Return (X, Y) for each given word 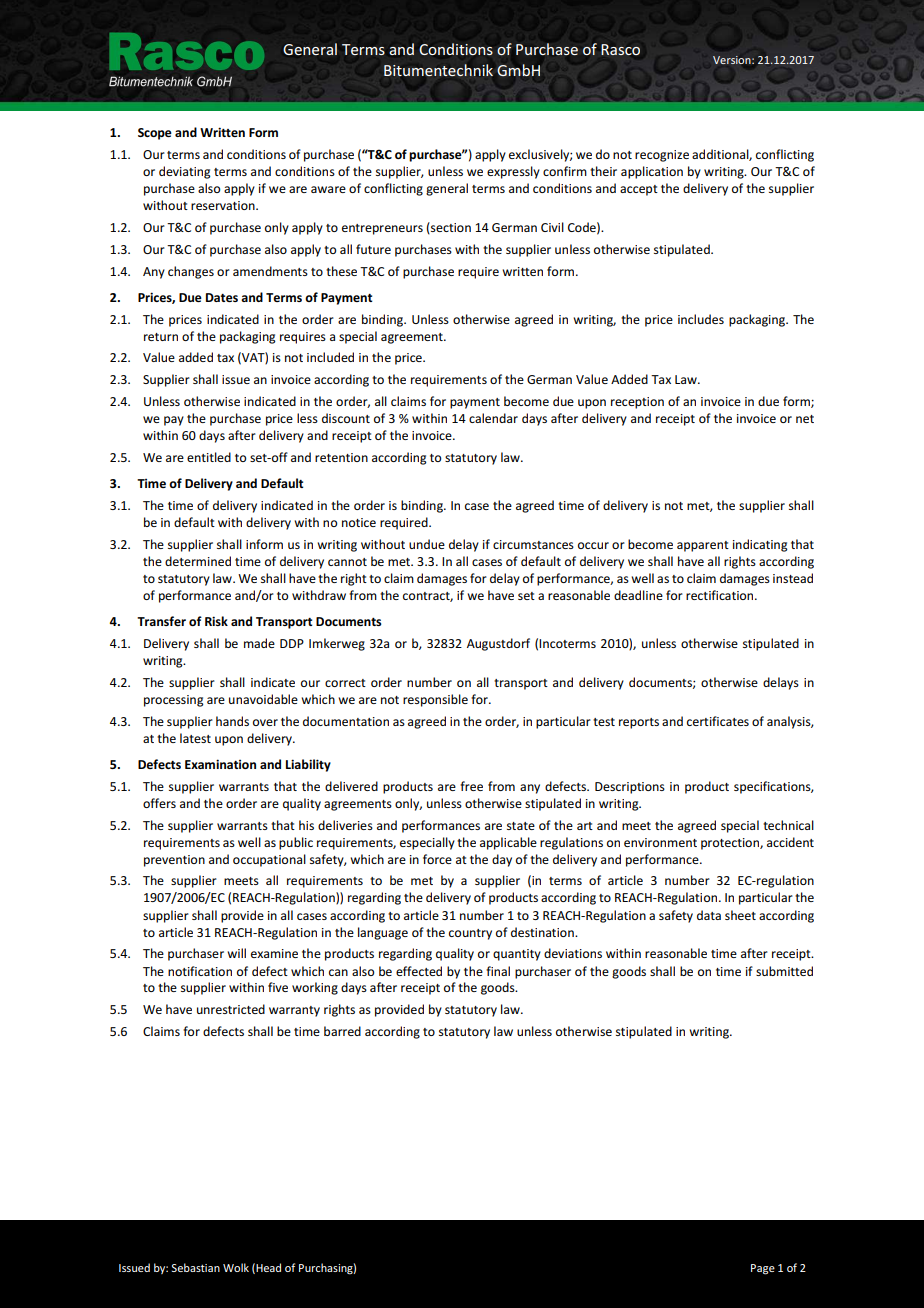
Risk (216, 621)
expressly (513, 172)
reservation (224, 205)
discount (346, 418)
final (498, 971)
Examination (220, 764)
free (471, 786)
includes (701, 319)
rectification (721, 595)
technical (788, 825)
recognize (662, 156)
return (161, 337)
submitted (784, 971)
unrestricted (231, 1009)
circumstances (533, 544)
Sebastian (196, 1267)
